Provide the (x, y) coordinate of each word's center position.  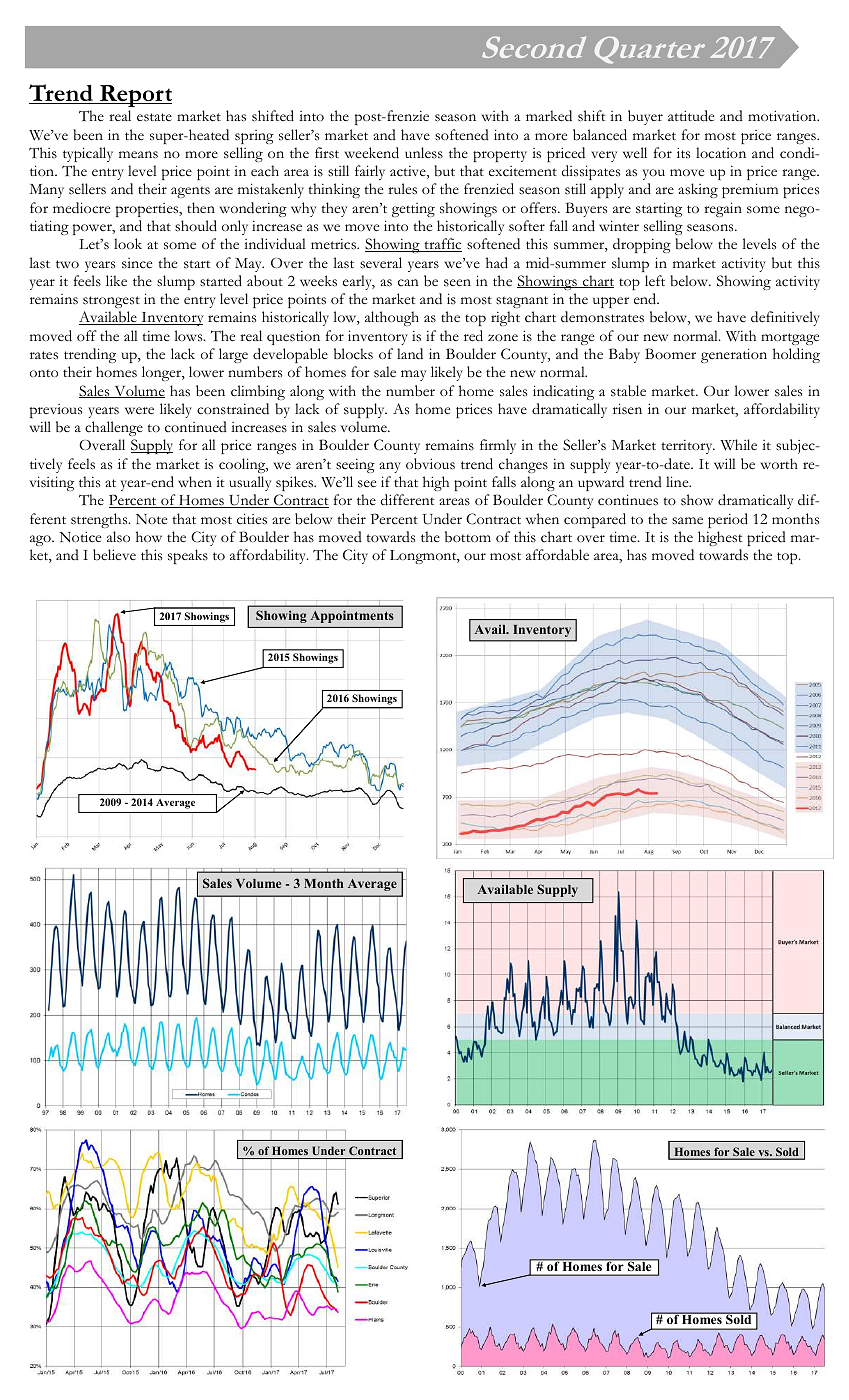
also (118, 537)
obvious (430, 464)
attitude (691, 116)
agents (190, 192)
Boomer (670, 353)
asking (698, 190)
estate (154, 117)
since (137, 263)
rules (402, 189)
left (655, 280)
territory (688, 447)
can (408, 283)
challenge (114, 428)
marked (549, 115)
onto (44, 373)
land (410, 353)
